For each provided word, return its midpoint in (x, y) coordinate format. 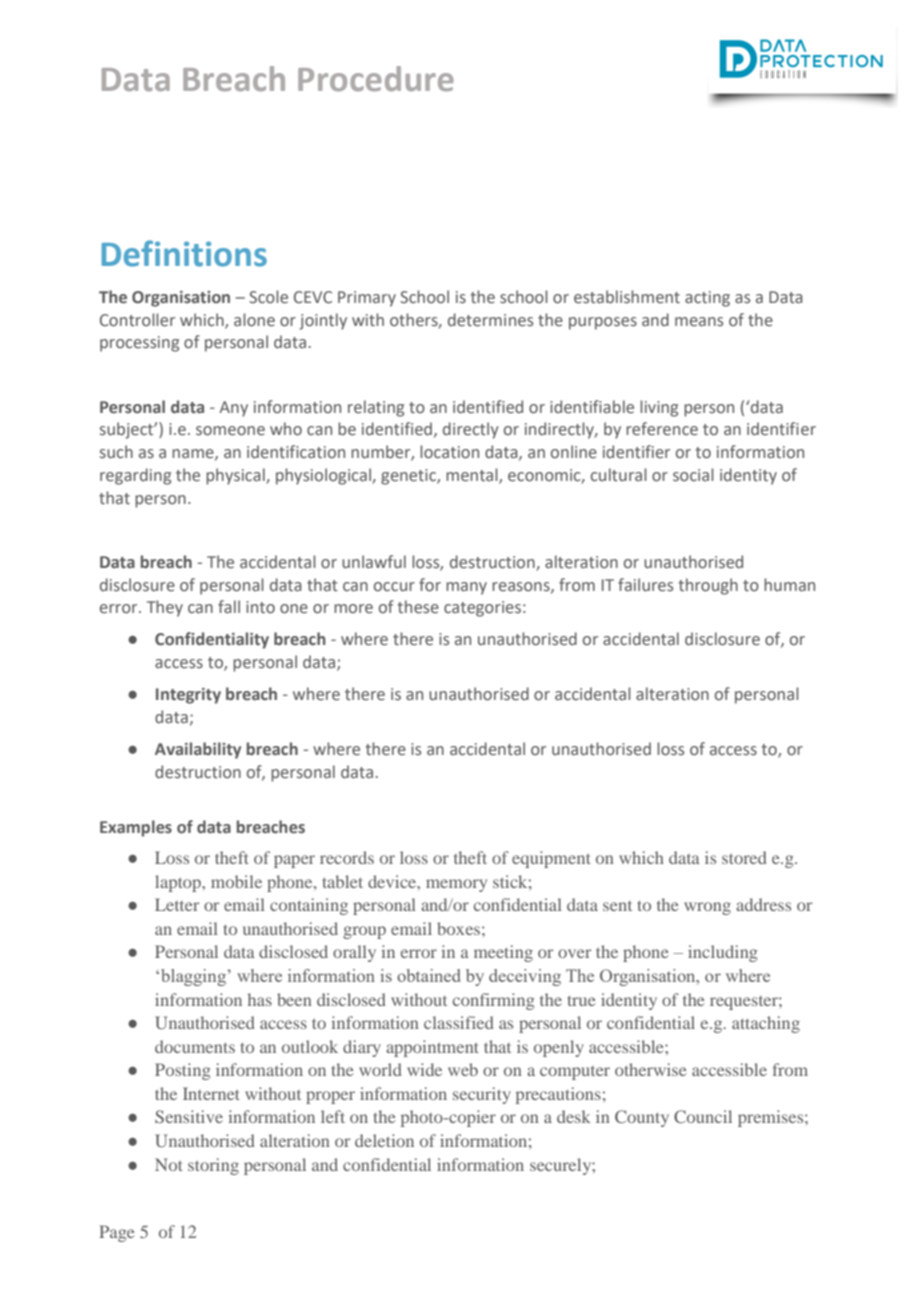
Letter (177, 904)
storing (213, 1166)
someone (230, 431)
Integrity (188, 696)
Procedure (376, 79)
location (449, 452)
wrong (707, 908)
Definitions (184, 253)
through (708, 586)
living (659, 408)
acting (707, 299)
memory (456, 885)
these (418, 607)
